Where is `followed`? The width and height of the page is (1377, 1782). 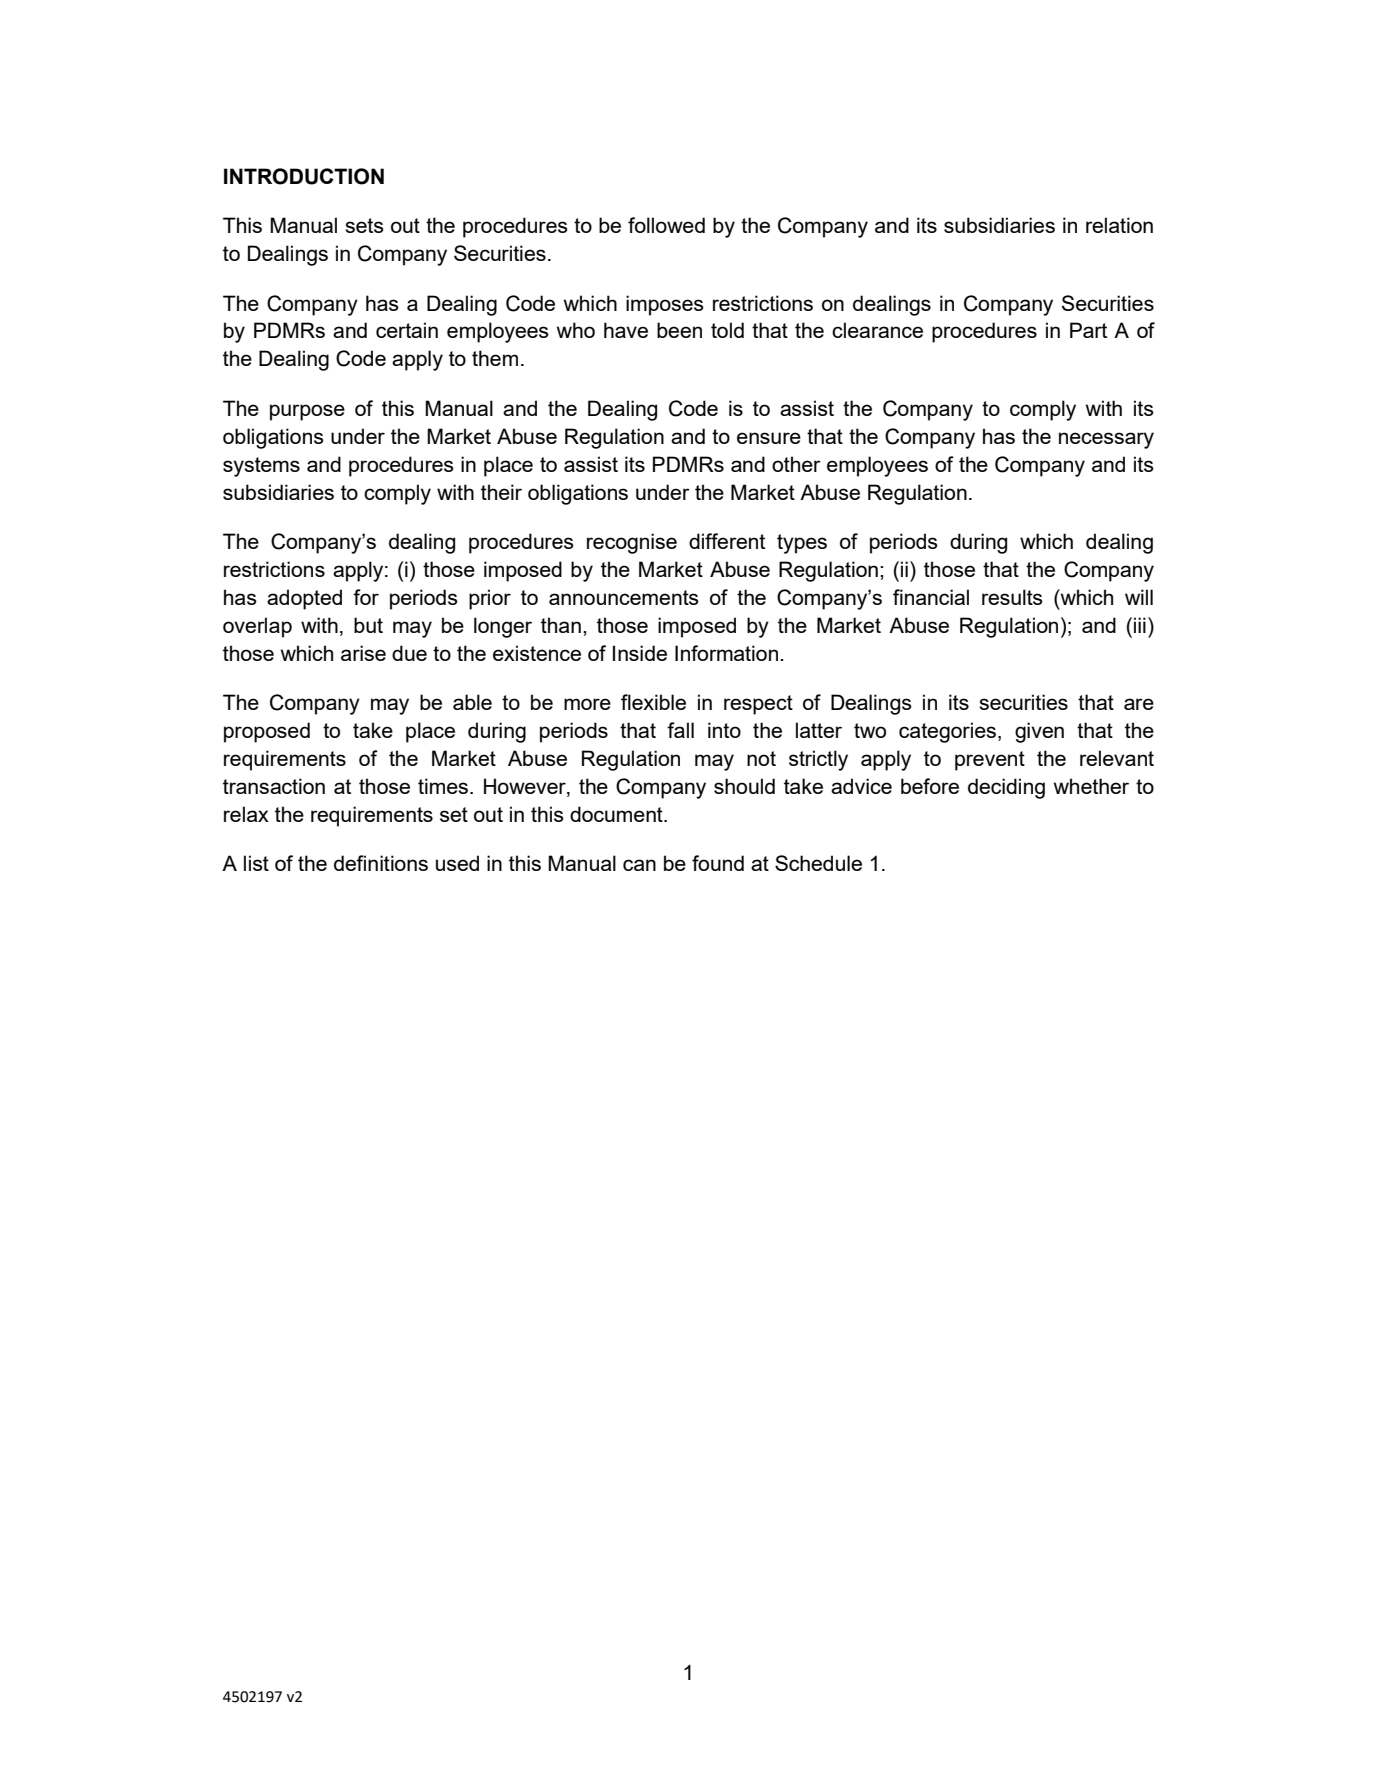 followed is located at coordinates (666, 225).
